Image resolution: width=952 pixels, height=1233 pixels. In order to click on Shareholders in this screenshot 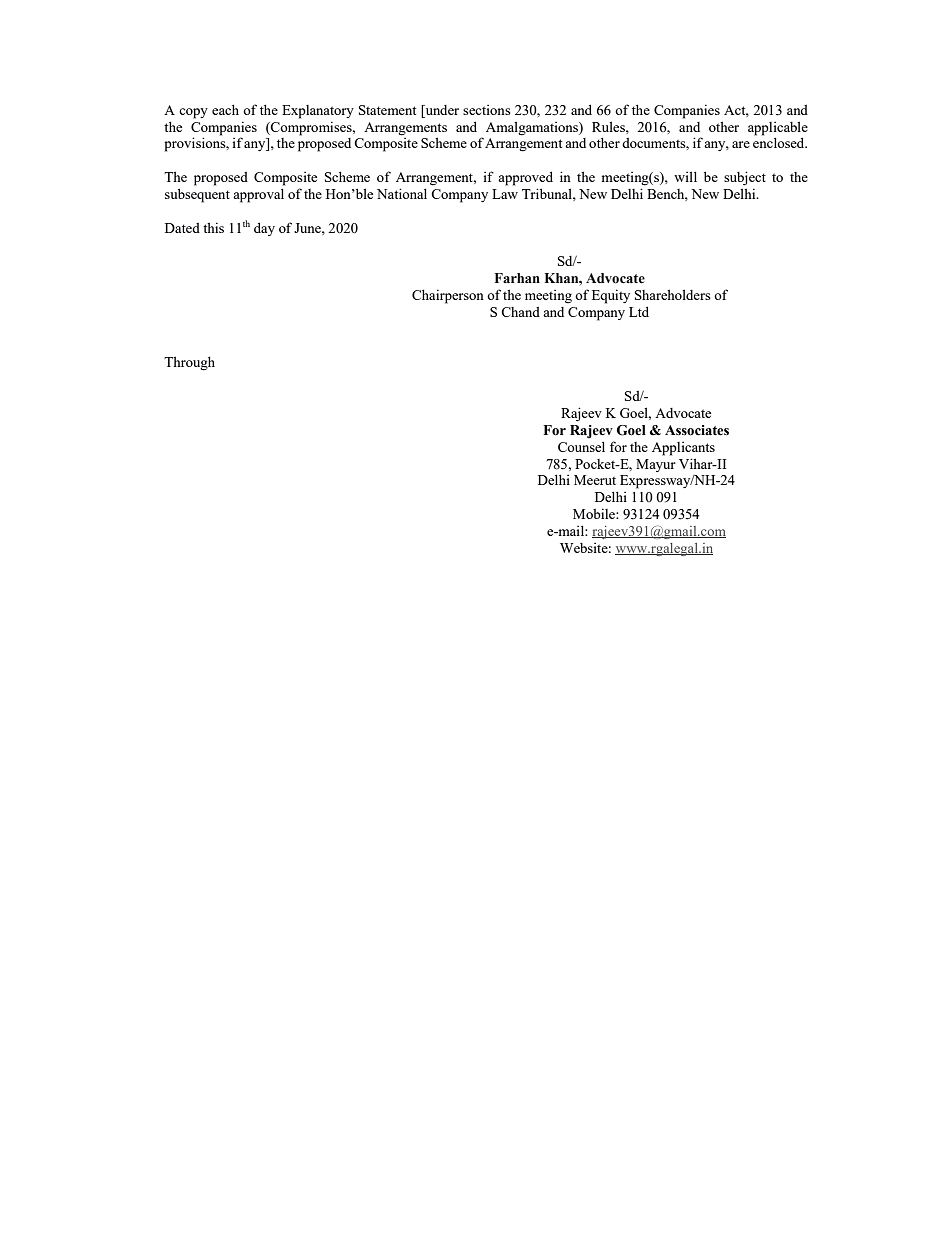, I will do `click(673, 294)`.
